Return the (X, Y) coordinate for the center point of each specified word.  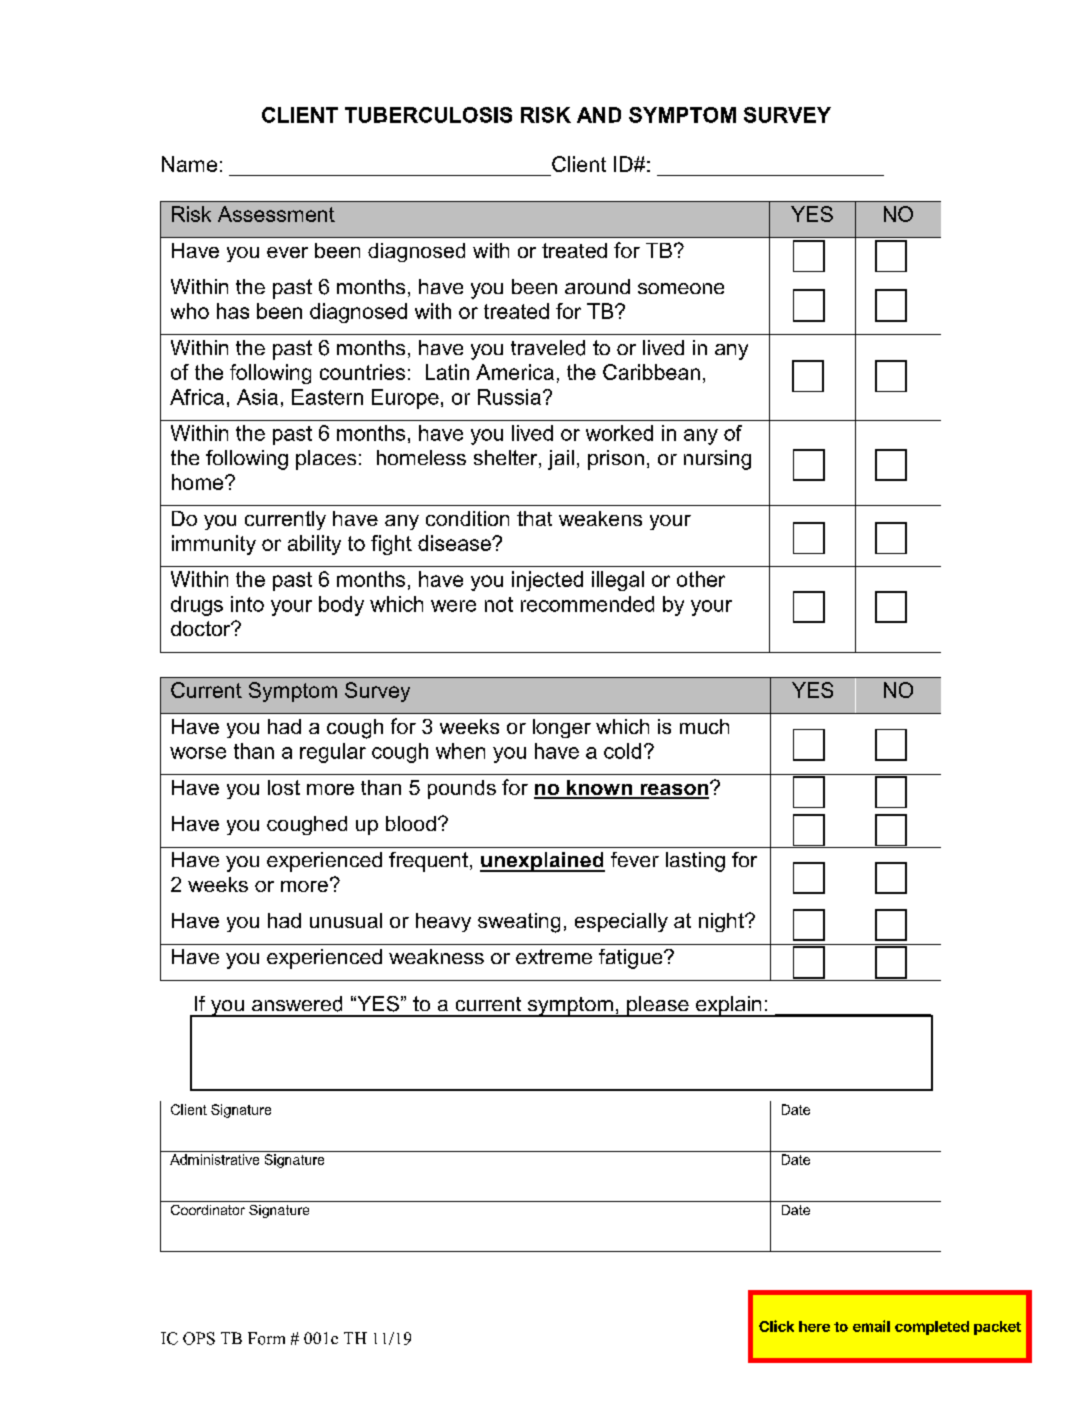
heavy (443, 922)
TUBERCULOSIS (428, 115)
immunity (214, 545)
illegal (618, 581)
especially (621, 922)
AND (599, 115)
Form (266, 1338)
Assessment (276, 214)
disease (455, 543)
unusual (346, 920)
